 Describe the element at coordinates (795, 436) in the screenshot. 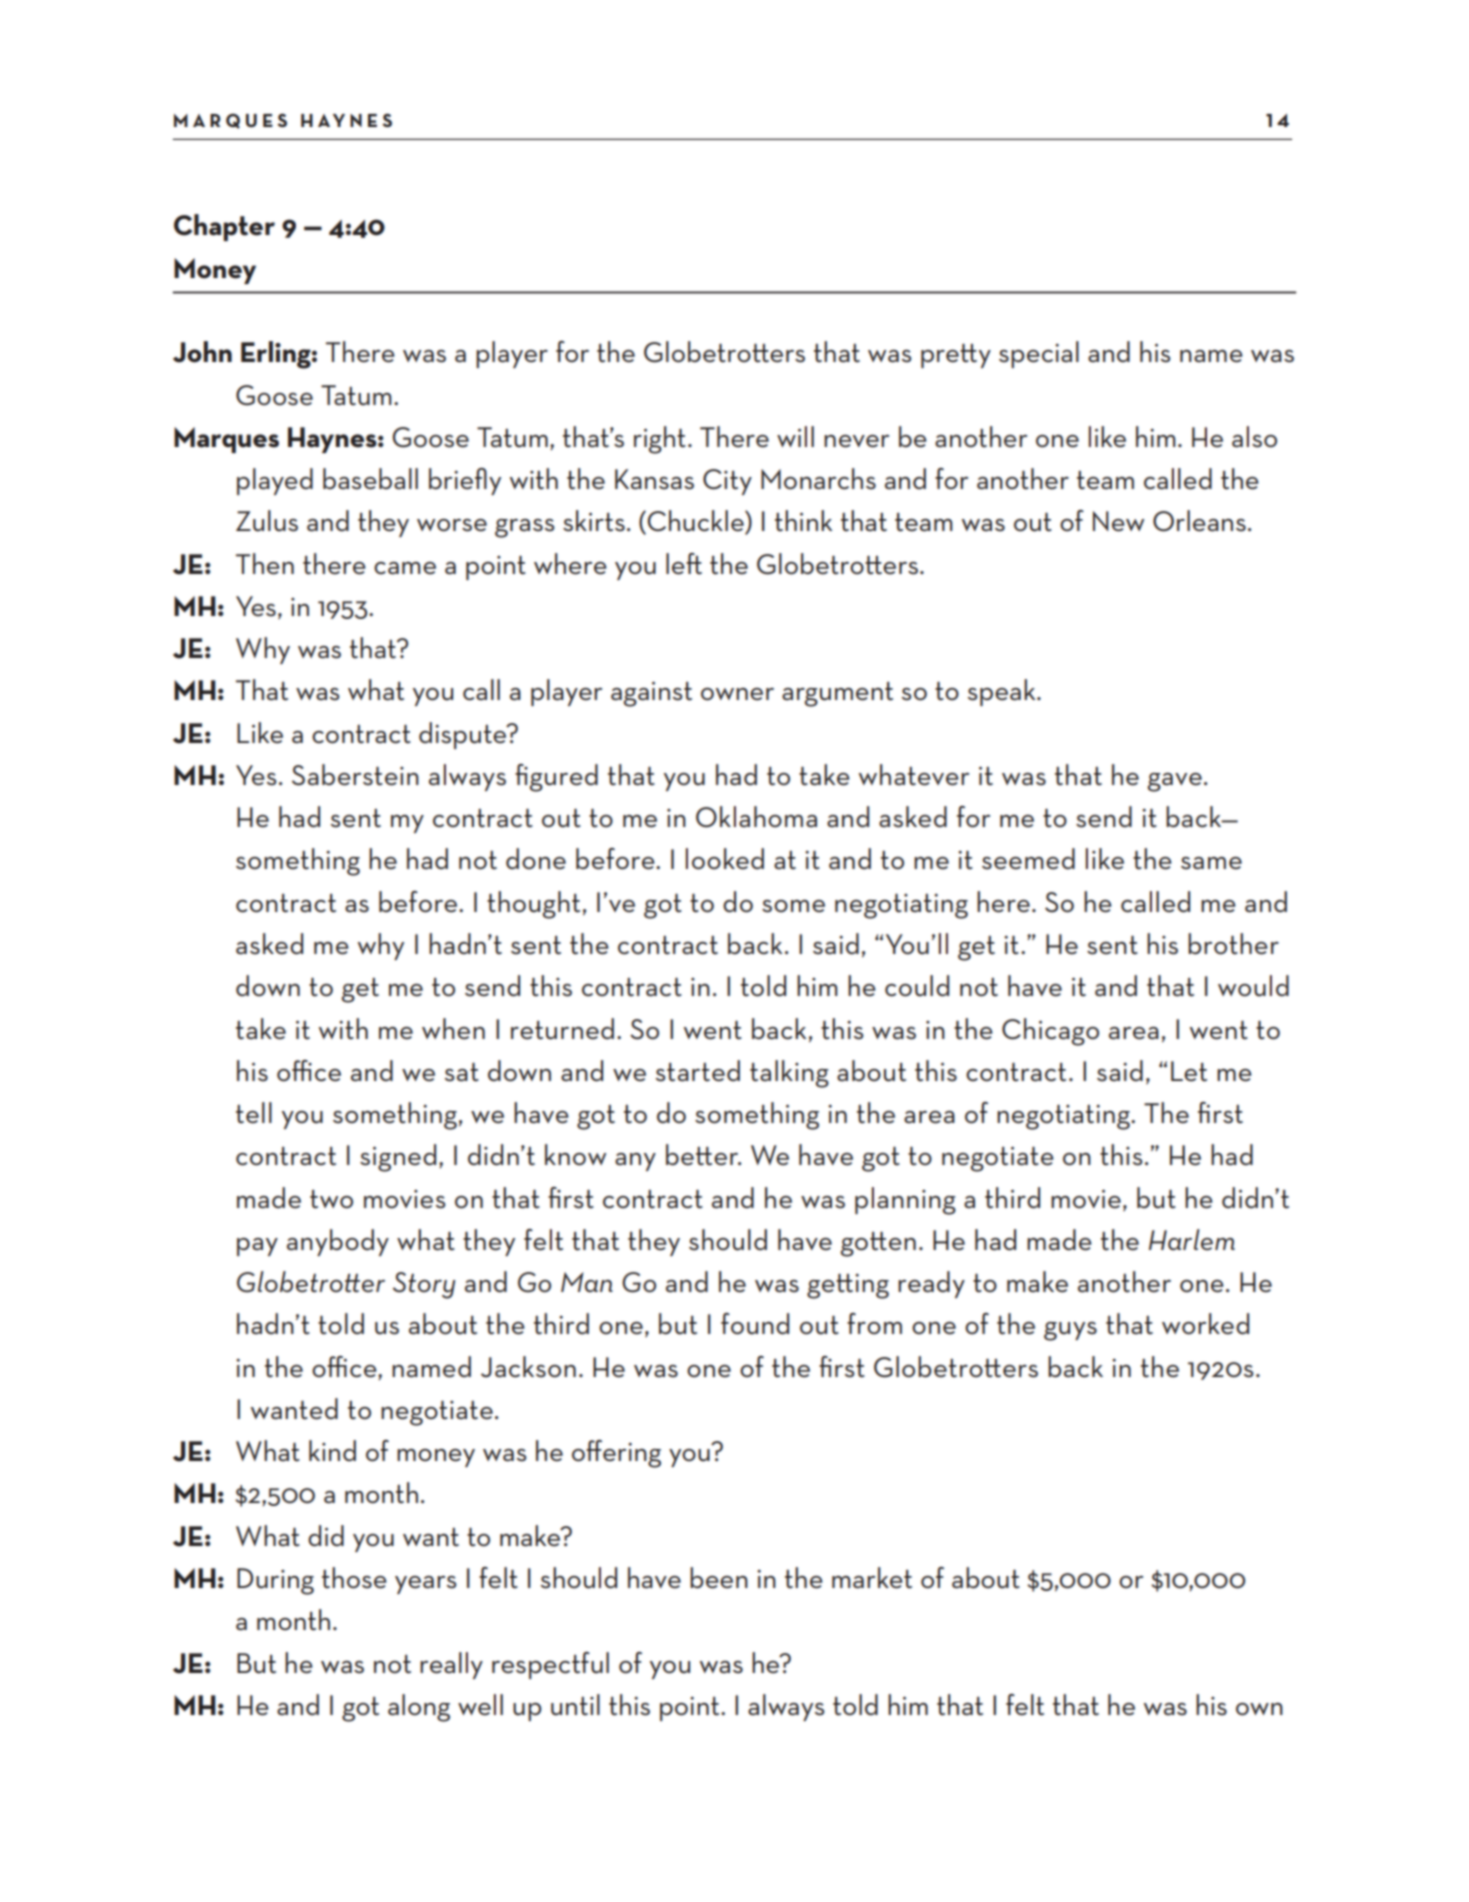

I see `will` at that location.
